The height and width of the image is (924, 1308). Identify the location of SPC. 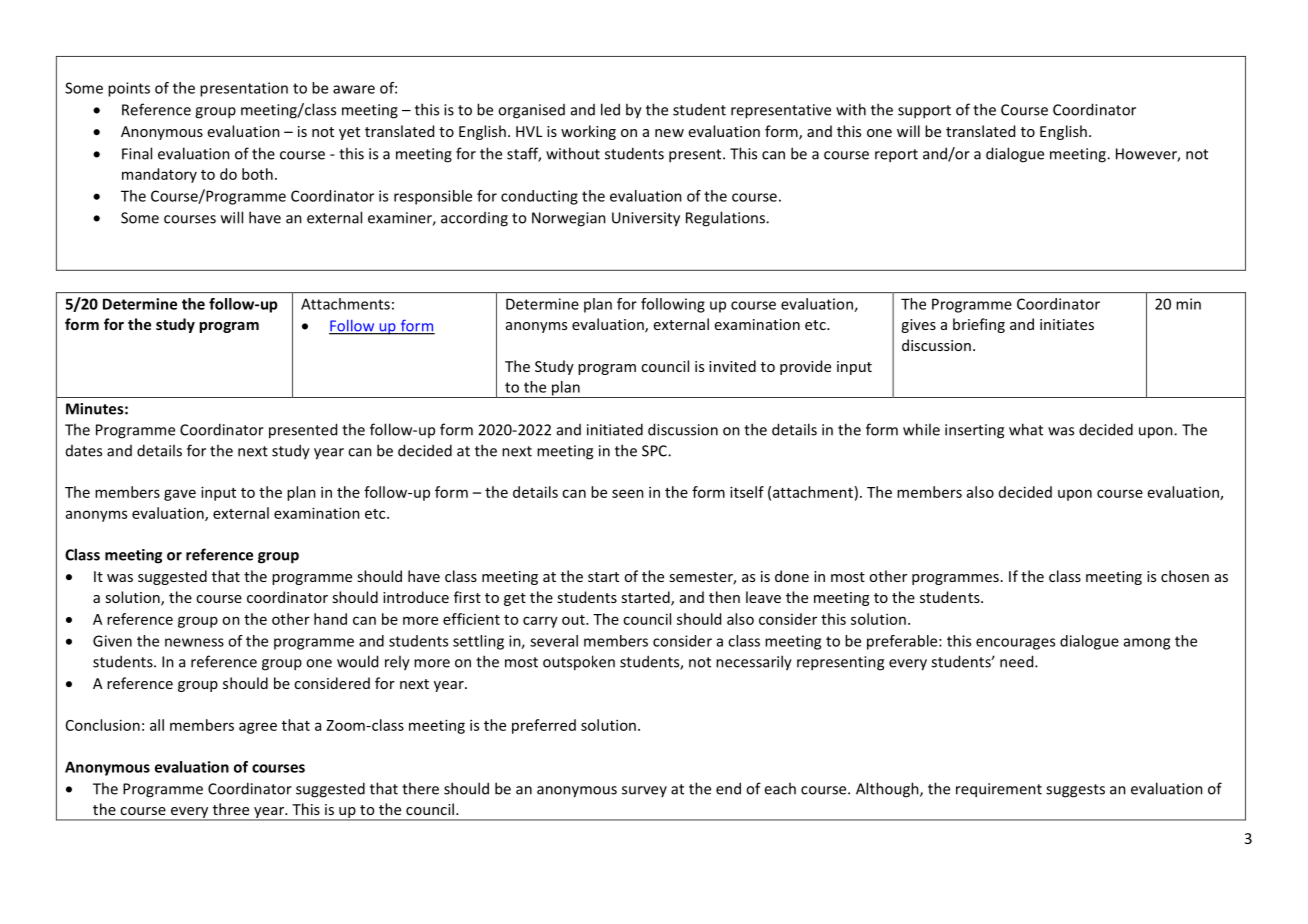
(655, 451).
